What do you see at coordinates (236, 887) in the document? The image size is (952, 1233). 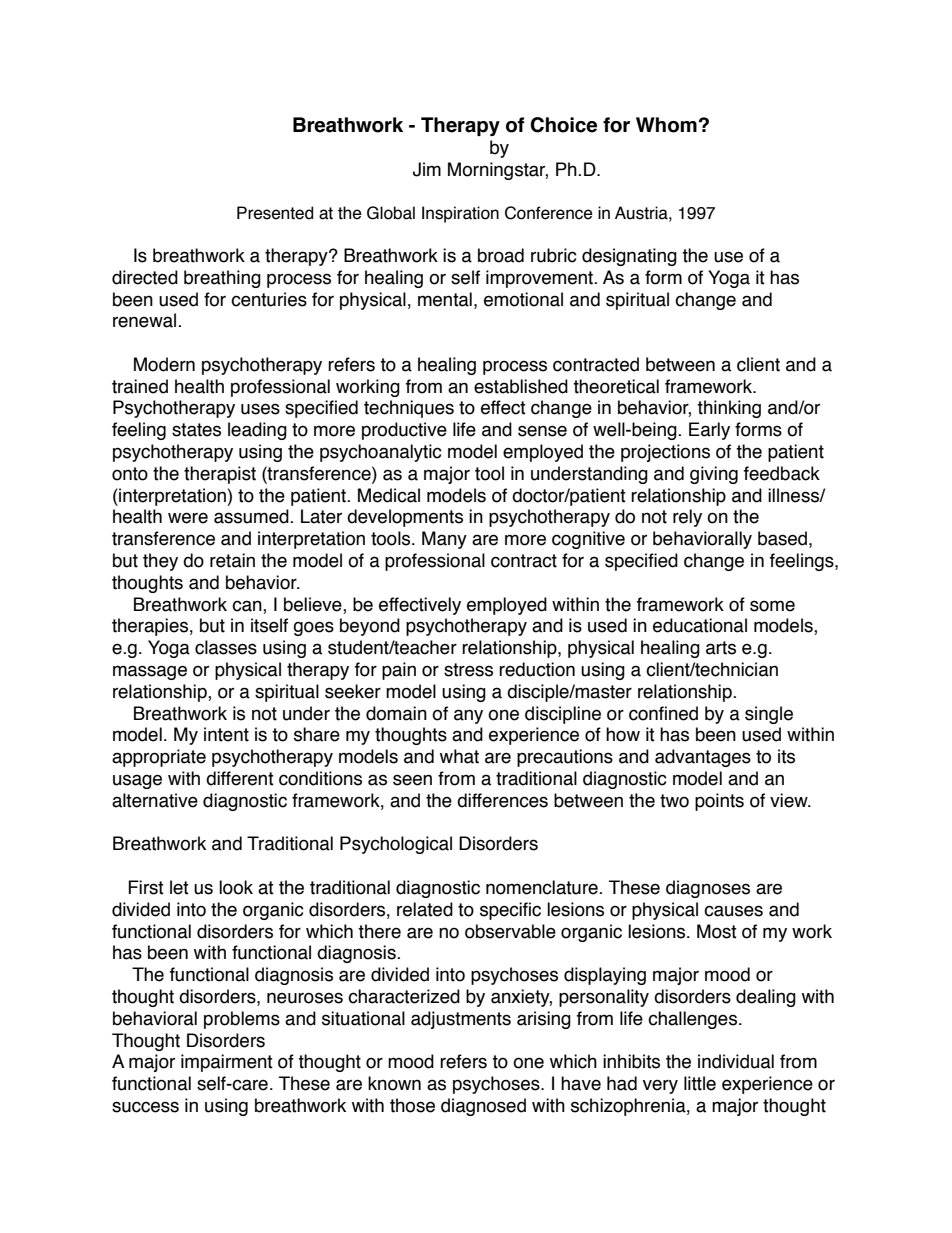 I see `look` at bounding box center [236, 887].
